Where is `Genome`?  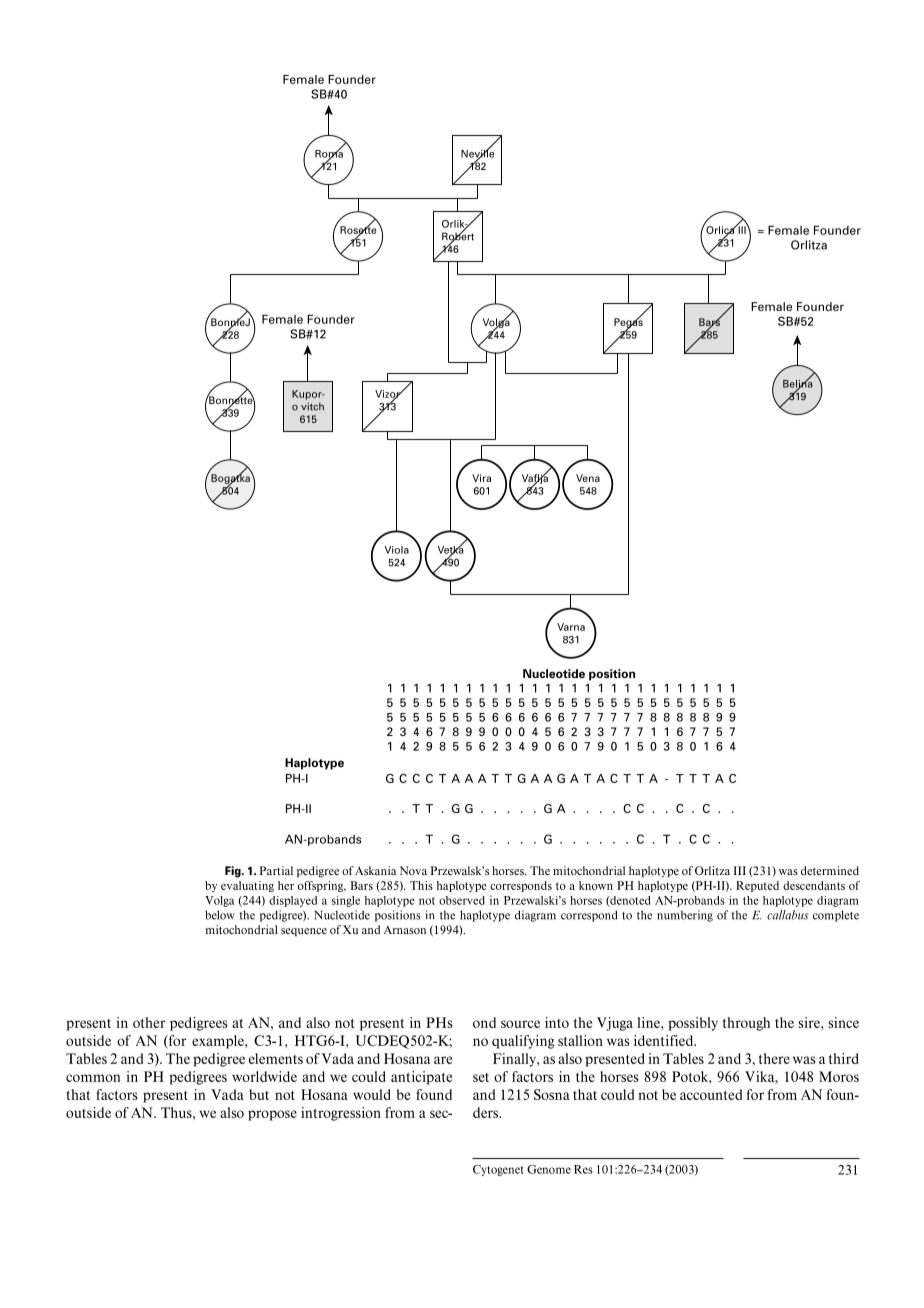 Genome is located at coordinates (549, 1169).
